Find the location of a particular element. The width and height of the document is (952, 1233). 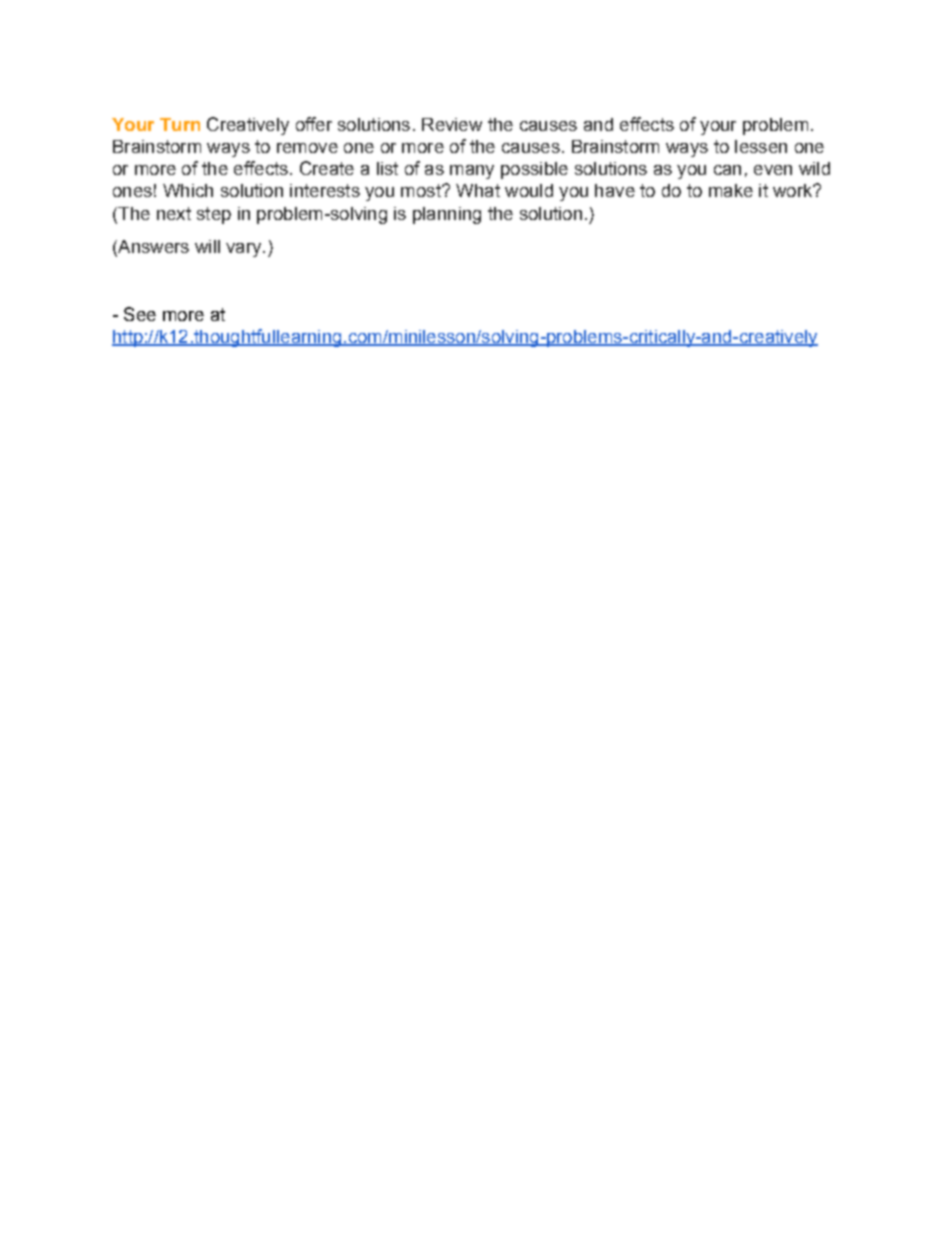

Answers is located at coordinates (152, 248).
